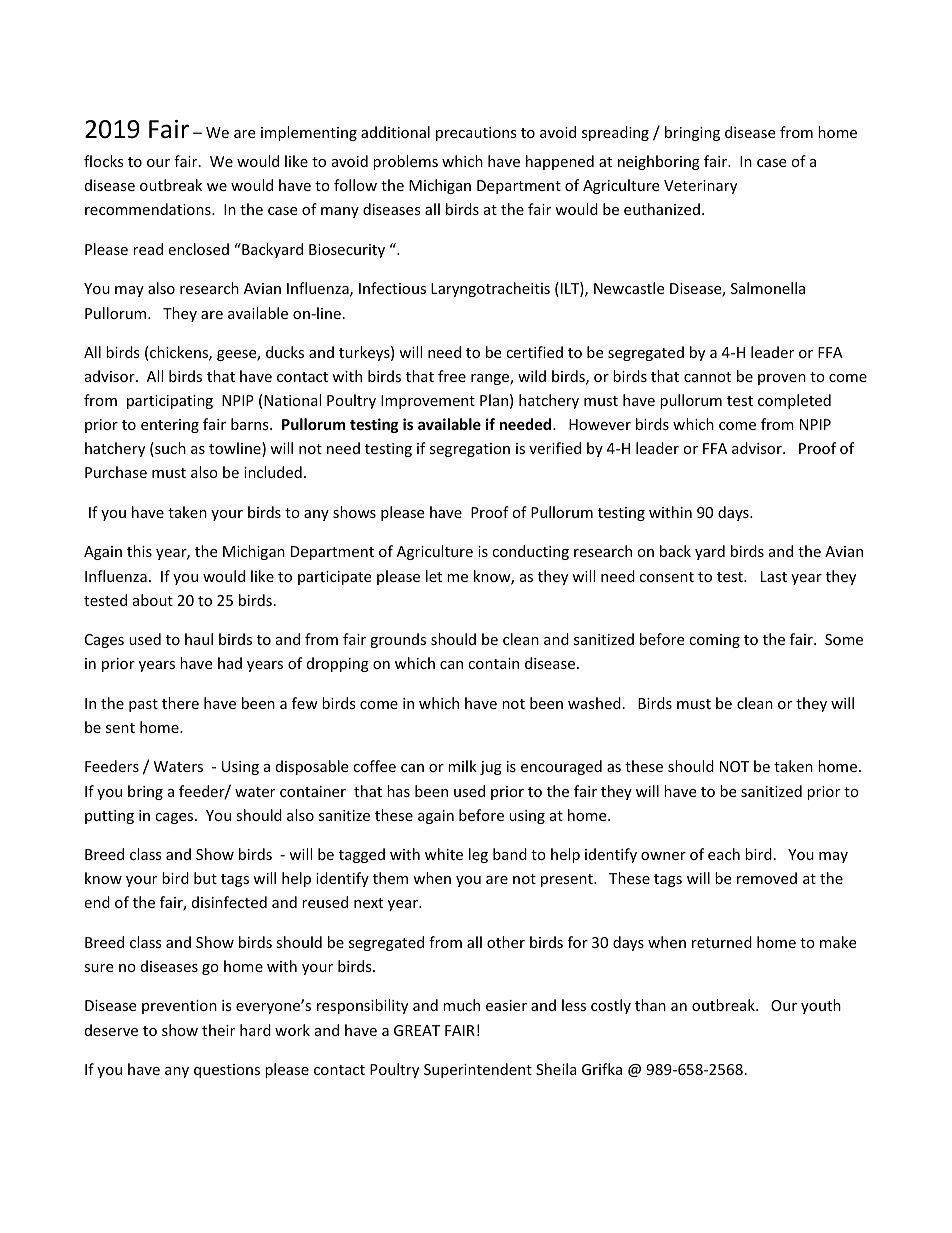 Image resolution: width=952 pixels, height=1233 pixels. What do you see at coordinates (153, 600) in the screenshot?
I see `about` at bounding box center [153, 600].
